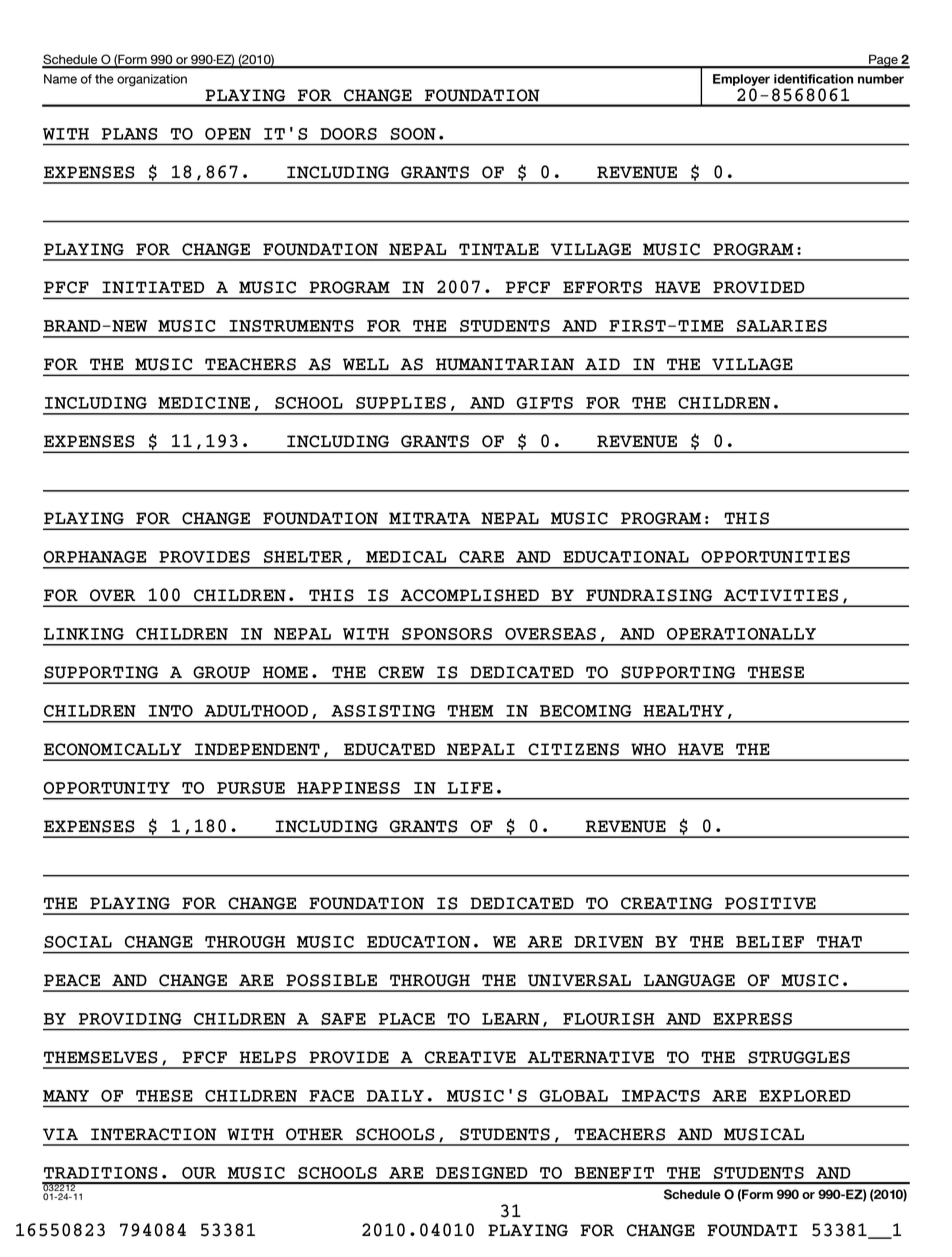 This screenshot has width=952, height=1257. What do you see at coordinates (482, 1173) in the screenshot?
I see `DESIGNED` at bounding box center [482, 1173].
